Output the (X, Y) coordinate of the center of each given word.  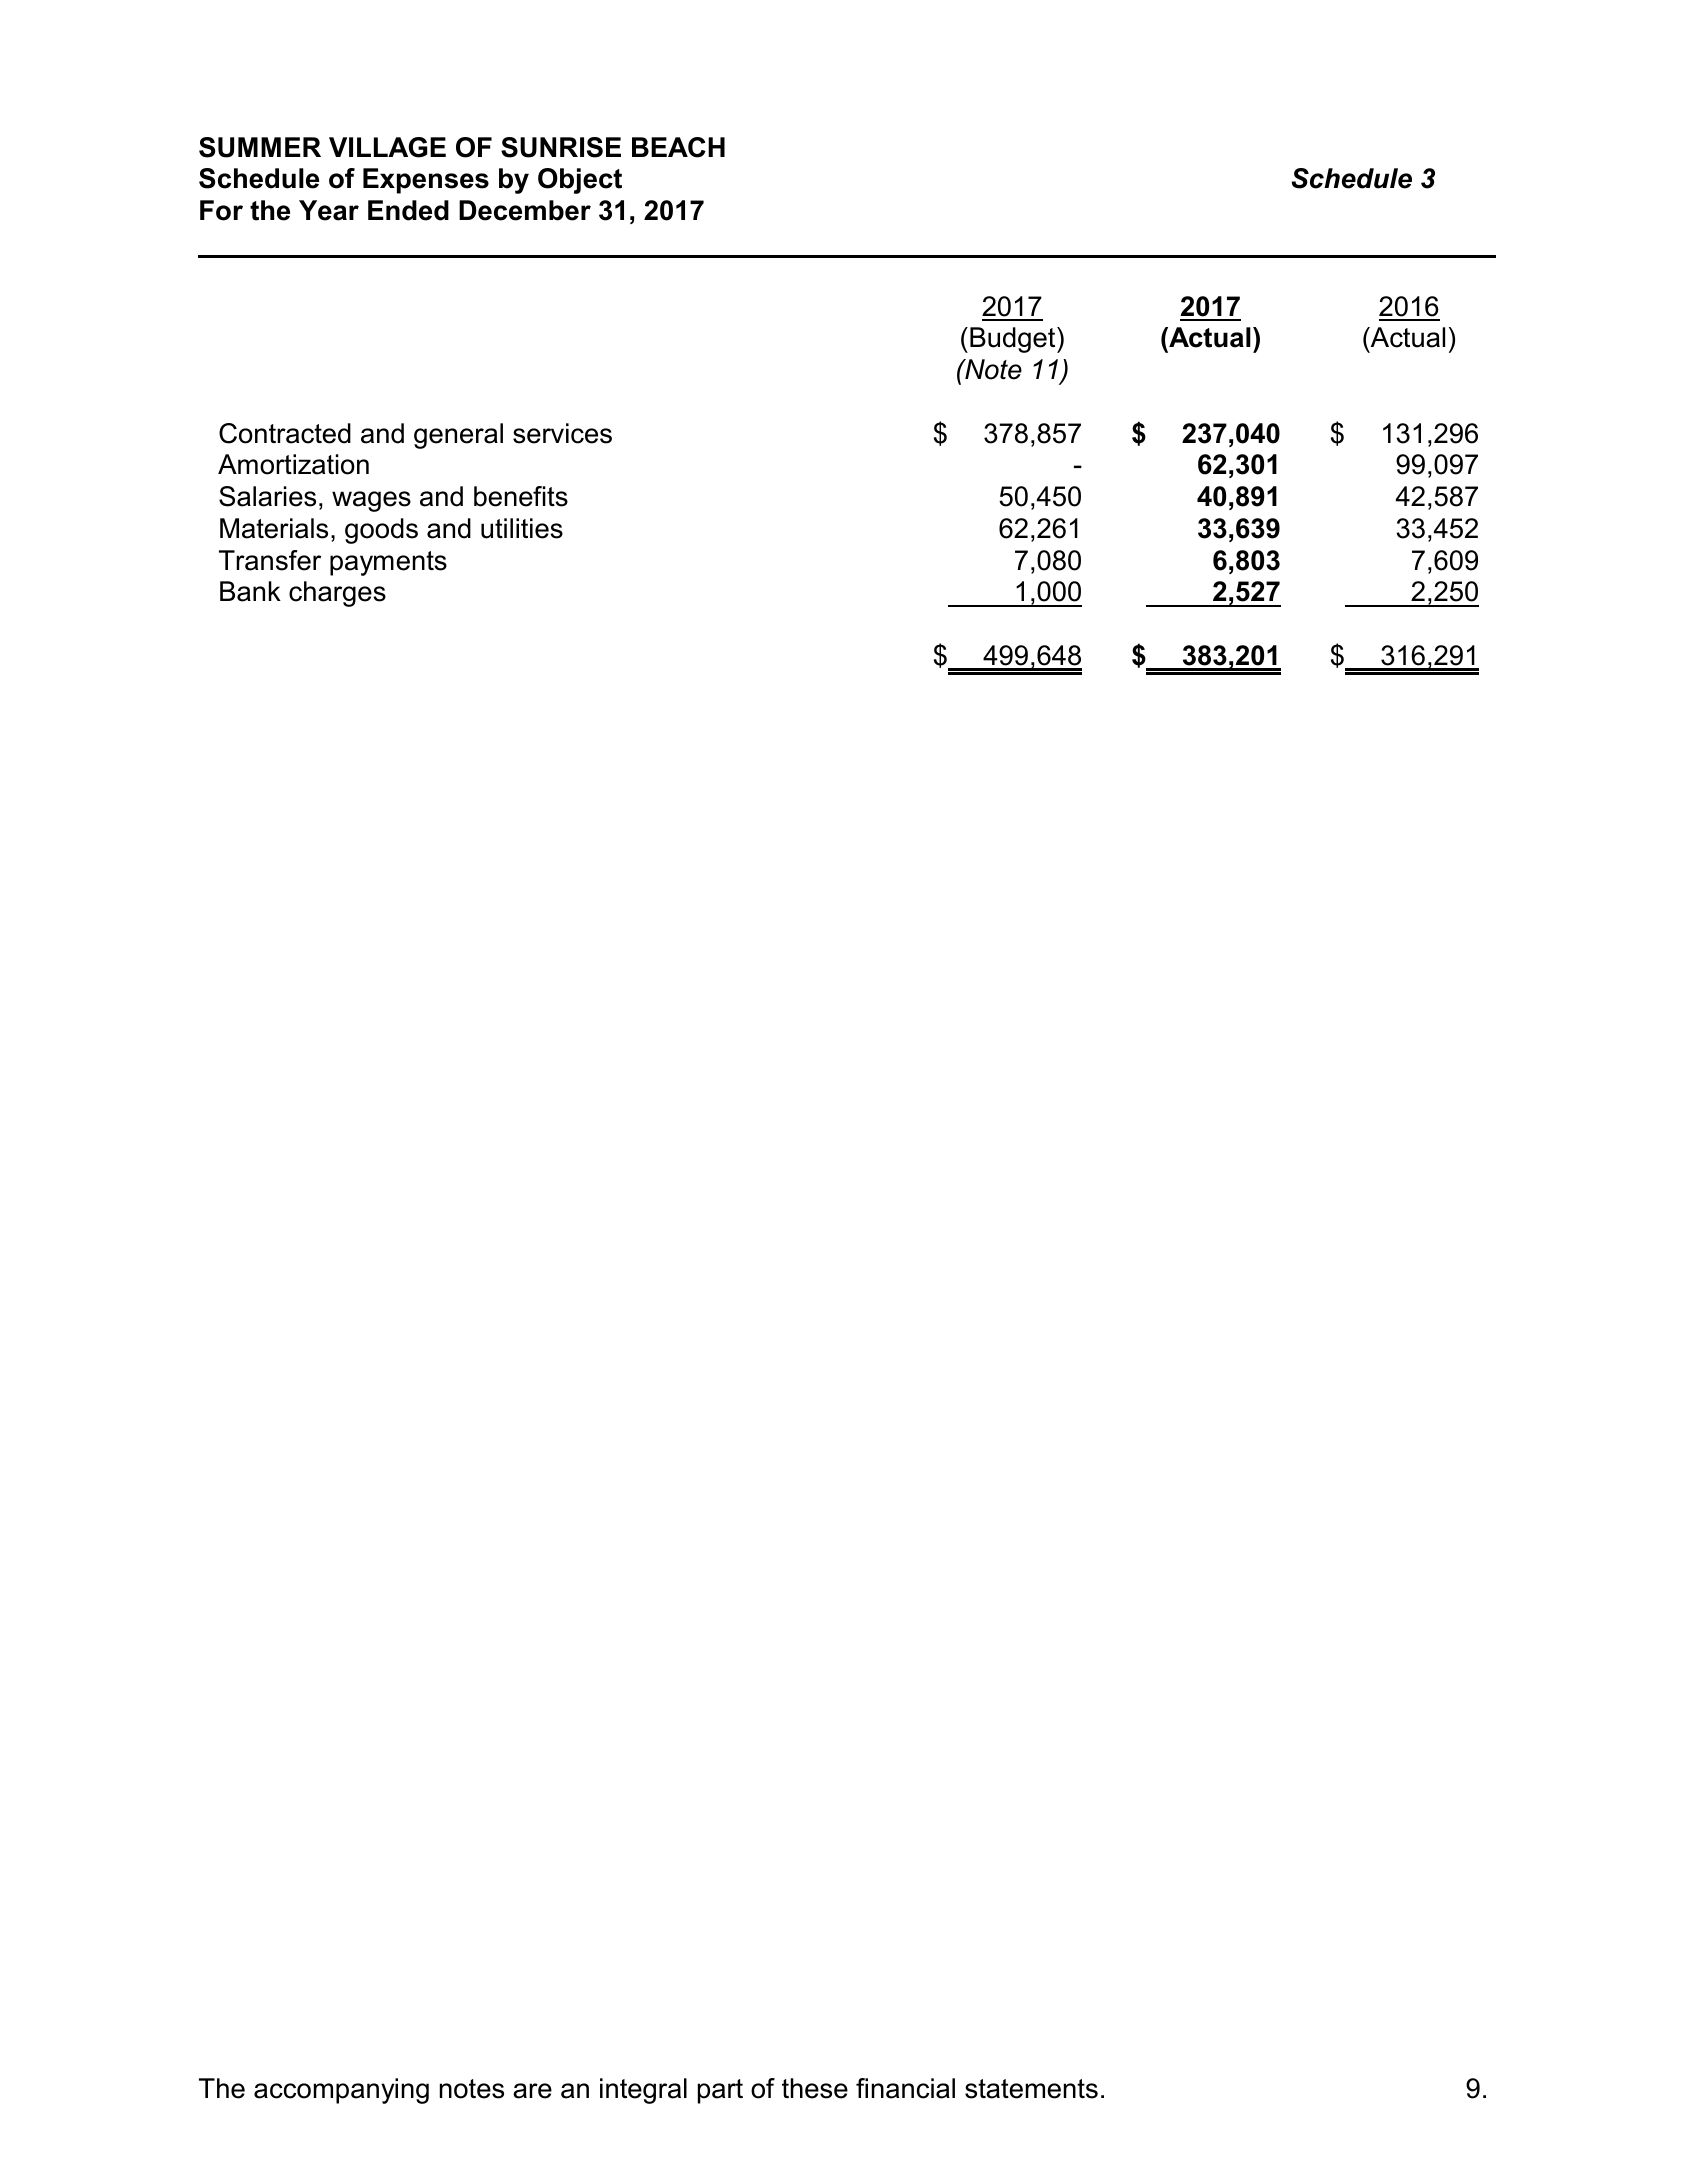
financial (905, 2088)
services (562, 433)
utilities (522, 528)
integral (643, 2091)
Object (580, 181)
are (532, 2091)
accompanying (341, 2091)
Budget (1014, 340)
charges (337, 594)
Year (329, 210)
